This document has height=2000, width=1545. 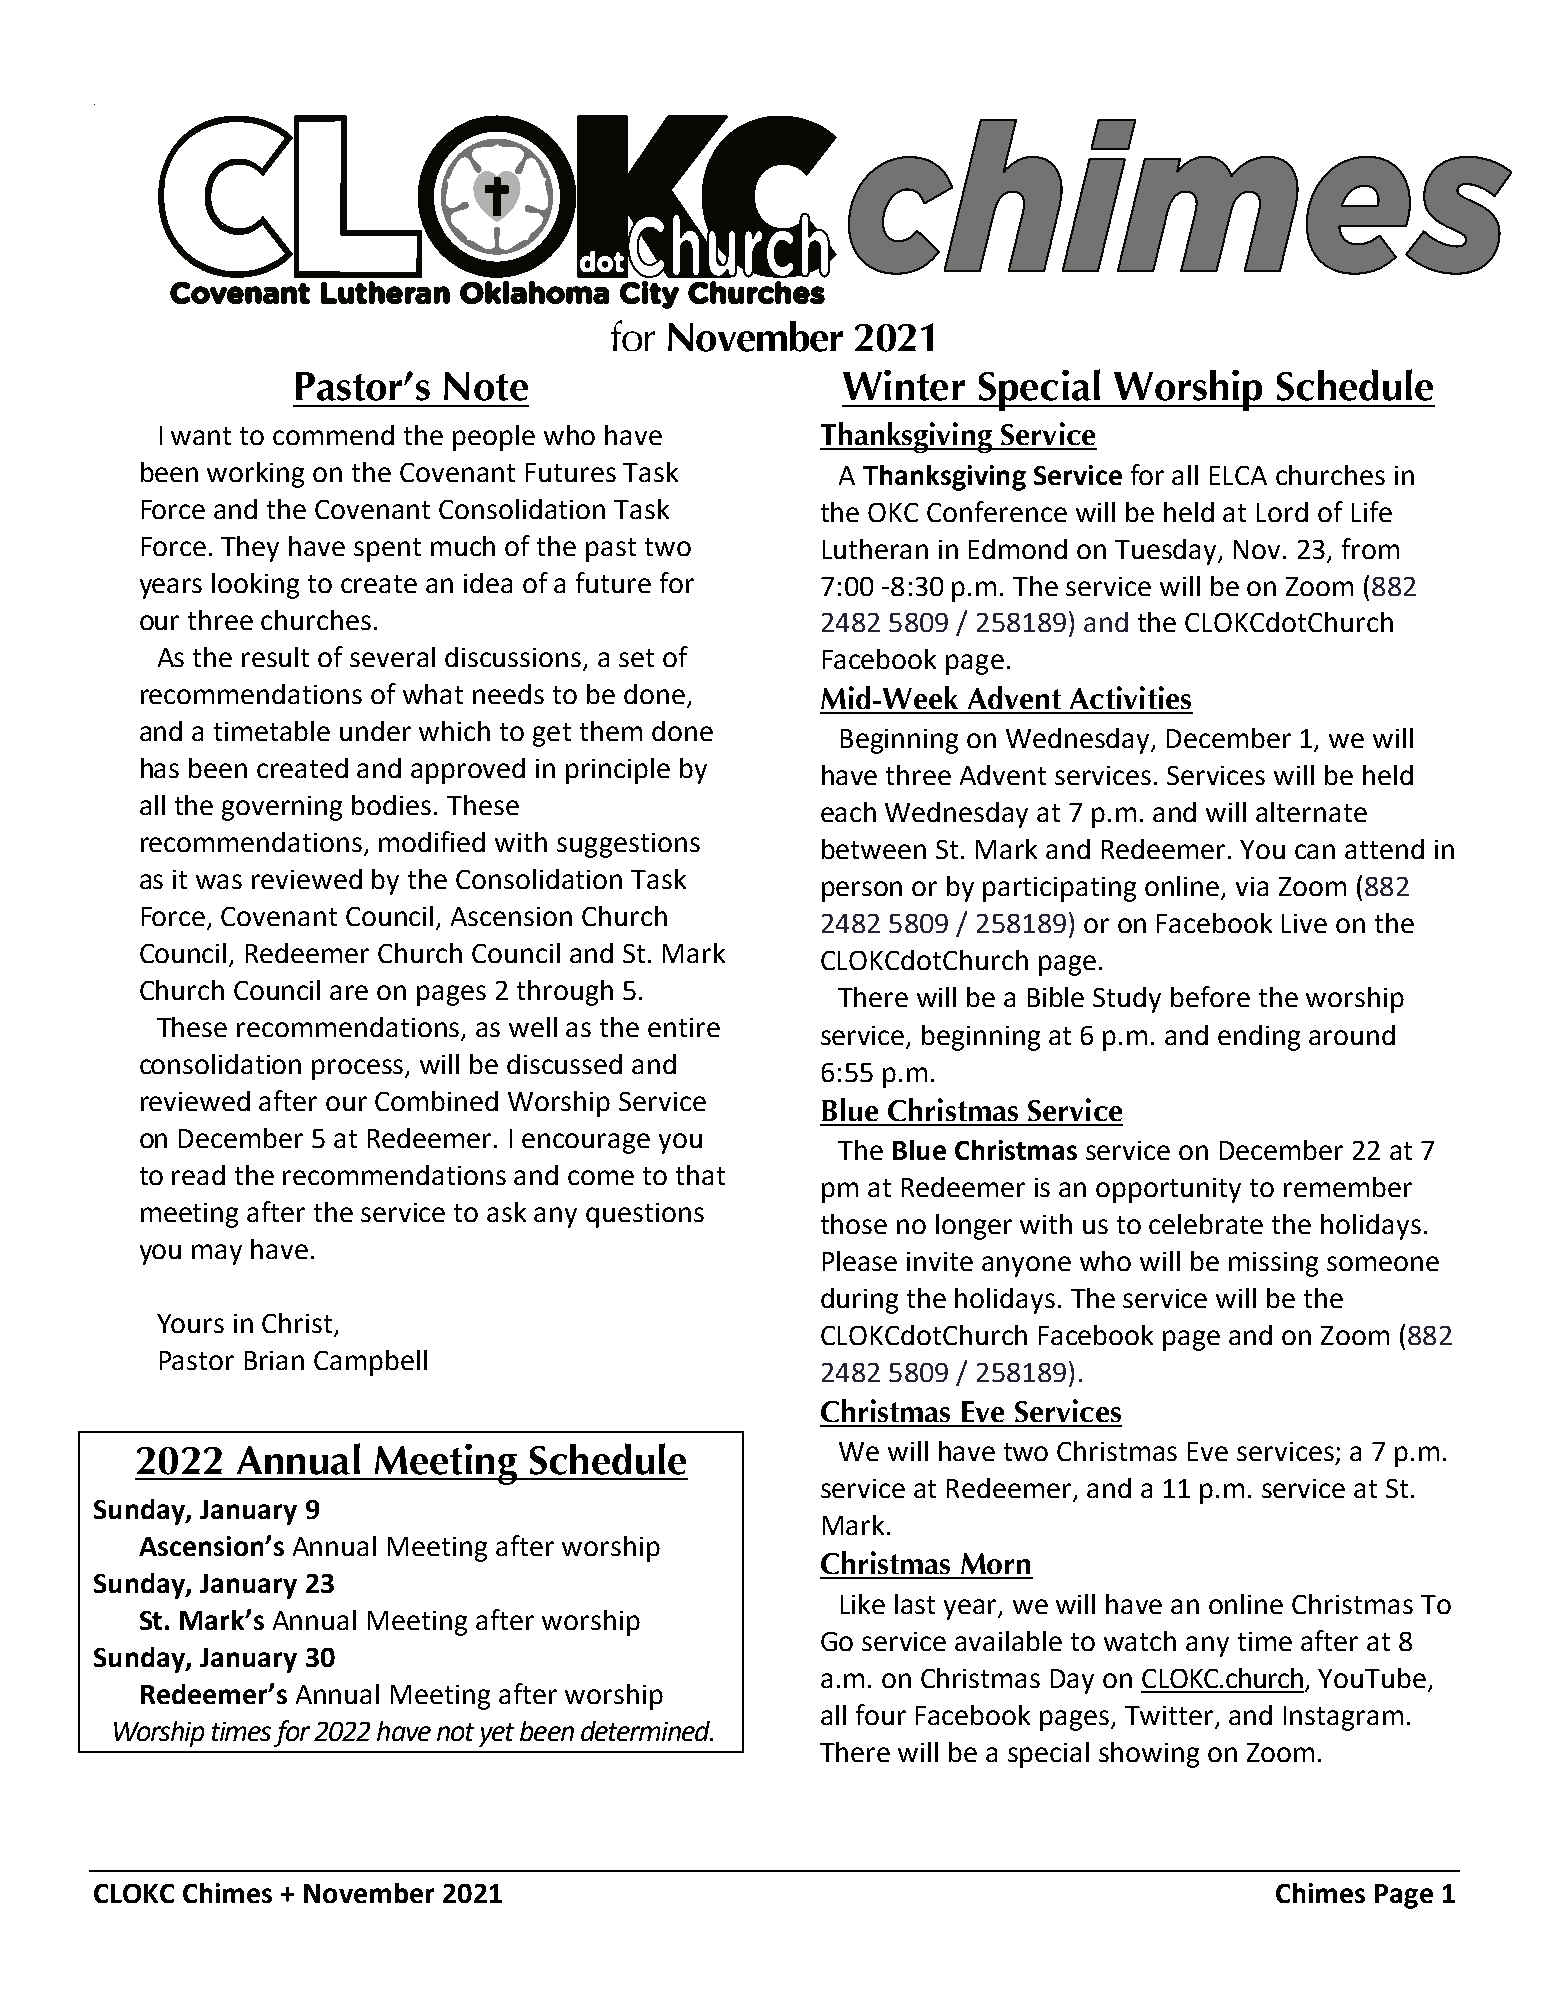 I want to click on result, so click(x=275, y=657).
